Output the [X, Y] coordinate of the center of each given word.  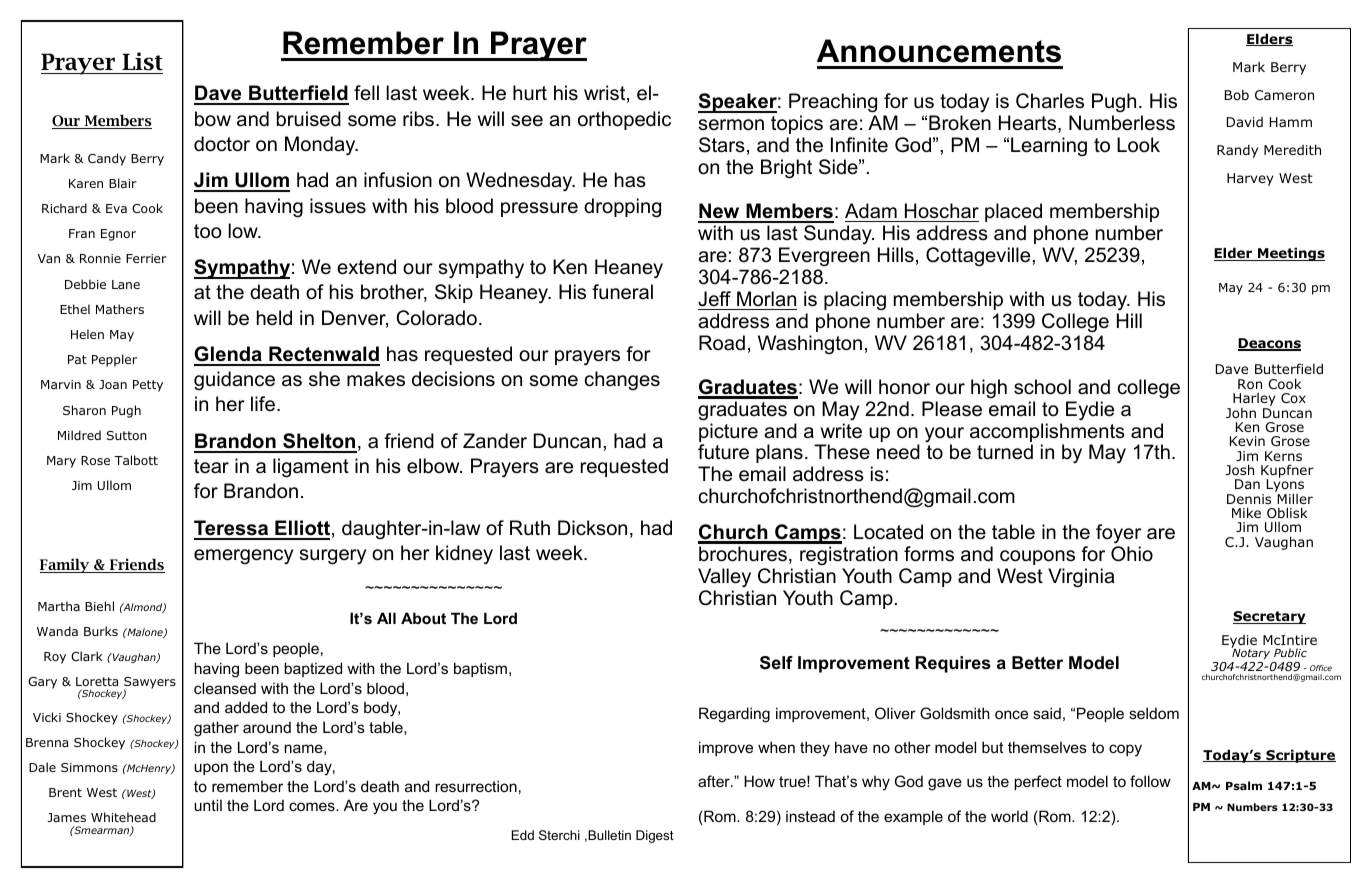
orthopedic [624, 120]
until [208, 805]
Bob [1237, 95]
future [723, 452]
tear [211, 466]
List [142, 61]
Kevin [1247, 441]
